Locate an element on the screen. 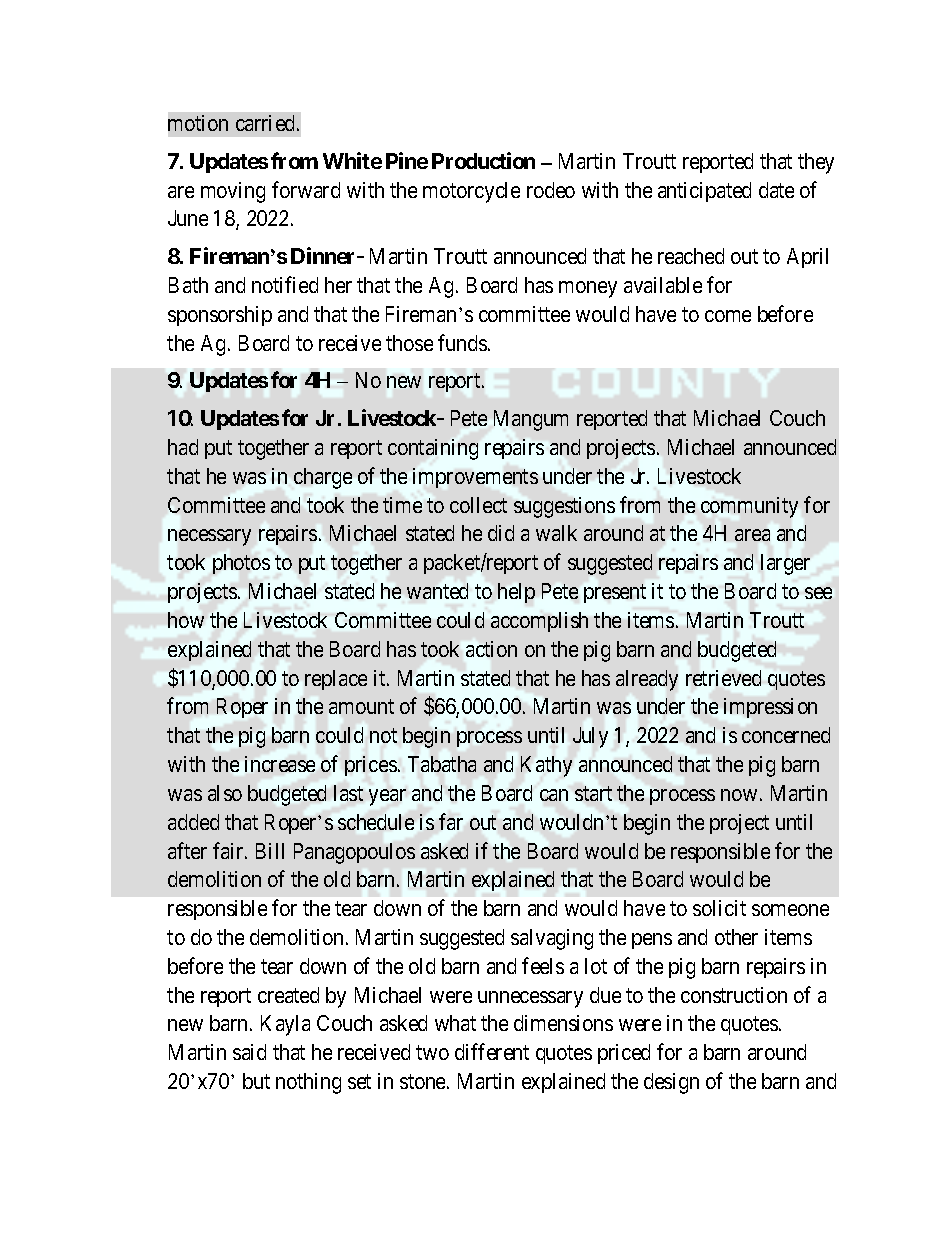  carried is located at coordinates (267, 123).
